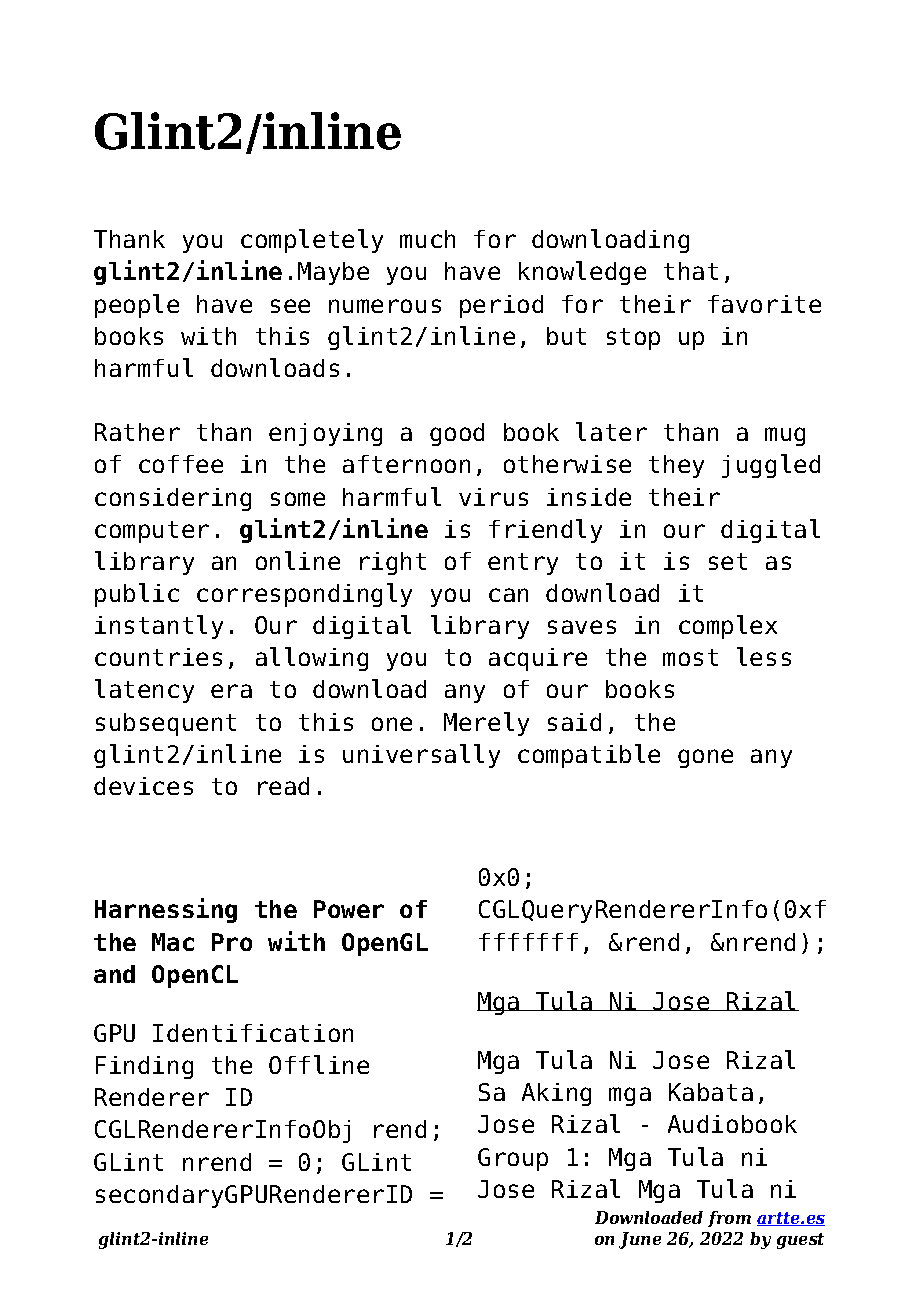 The image size is (924, 1311). I want to click on much, so click(427, 239).
